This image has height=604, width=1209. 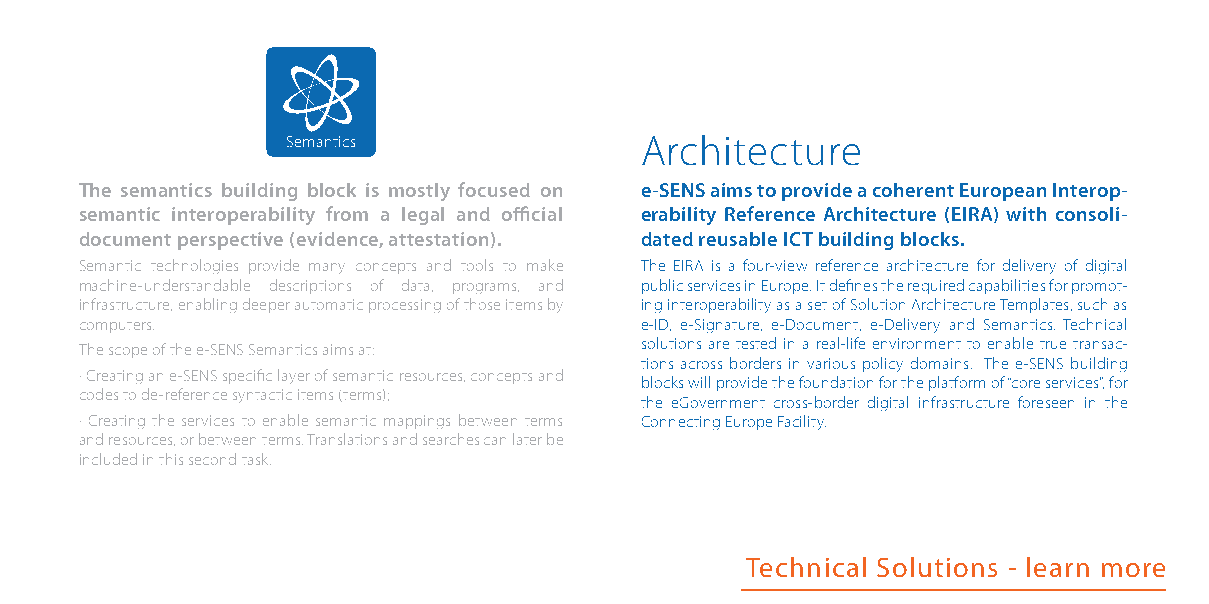 I want to click on task, so click(x=256, y=459).
